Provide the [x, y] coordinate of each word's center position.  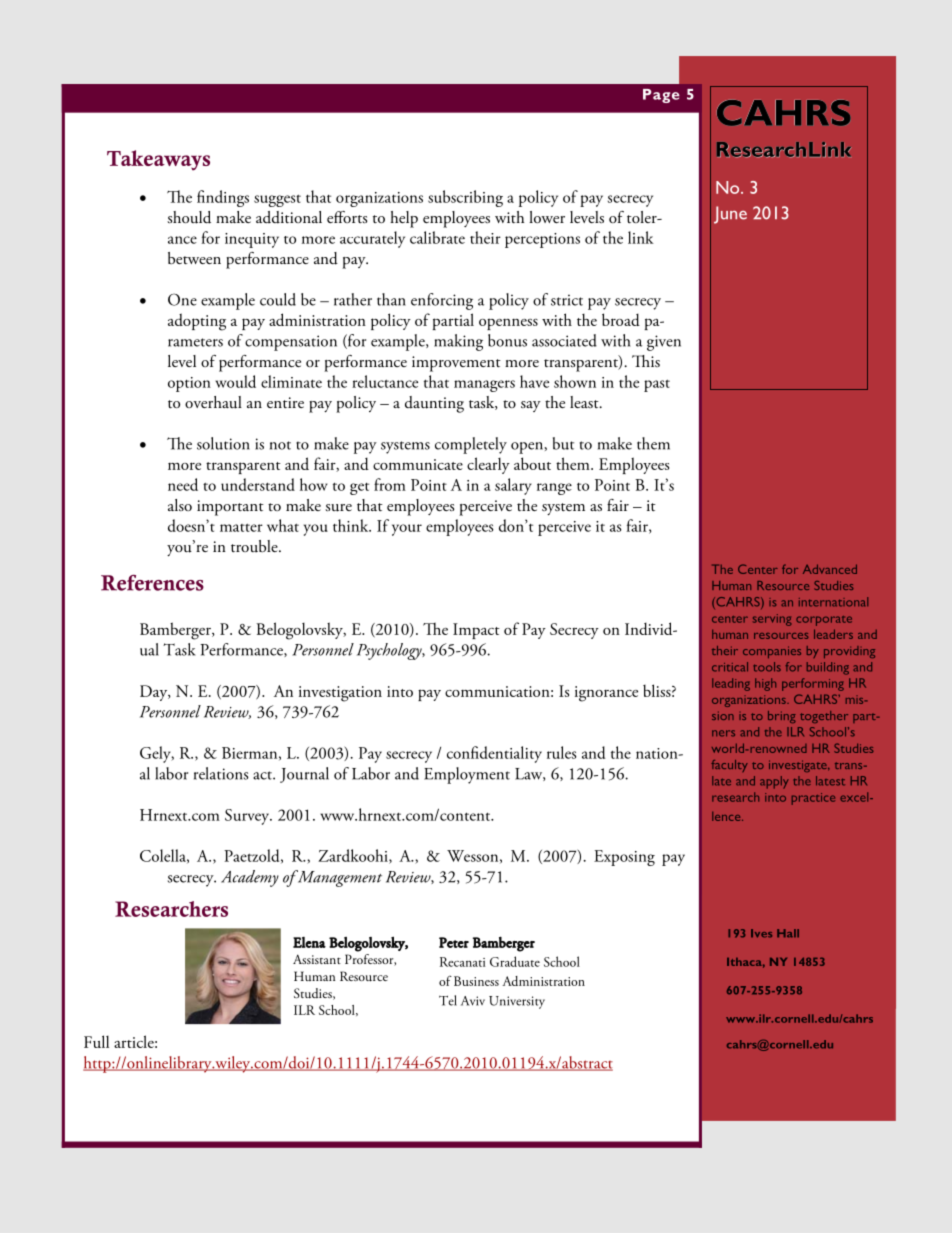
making [458, 342]
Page [661, 96]
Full [96, 1041]
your [407, 530]
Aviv [473, 1001]
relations [221, 773]
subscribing [465, 198]
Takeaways [158, 160]
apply [774, 782]
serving [772, 620]
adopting [197, 322]
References [152, 583]
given [664, 343]
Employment [467, 775]
